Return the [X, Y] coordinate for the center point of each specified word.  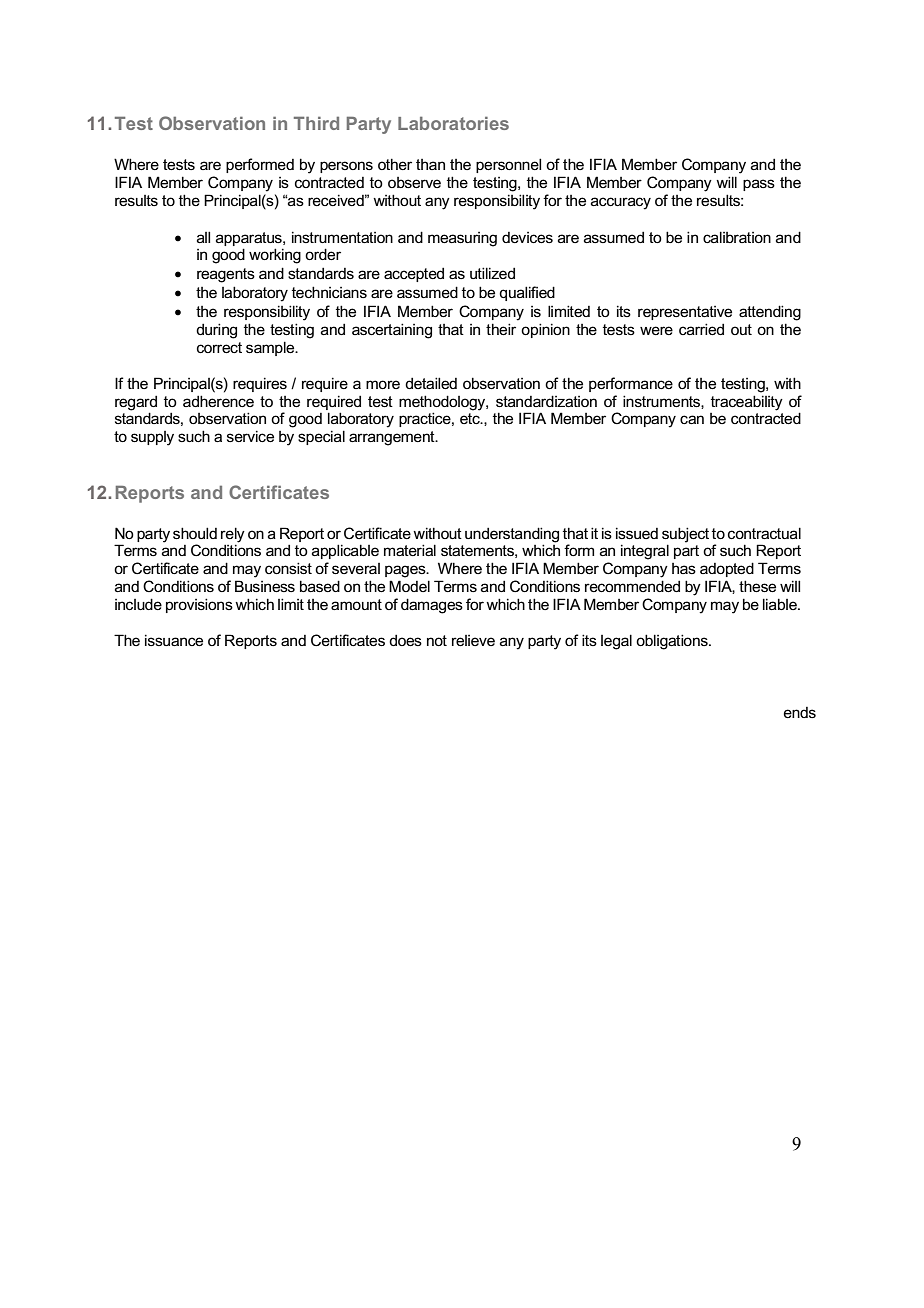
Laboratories [453, 123]
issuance [174, 640]
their [501, 329]
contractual [764, 533]
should [195, 533]
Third [316, 123]
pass [759, 185]
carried [701, 329]
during [216, 331]
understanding [512, 536]
